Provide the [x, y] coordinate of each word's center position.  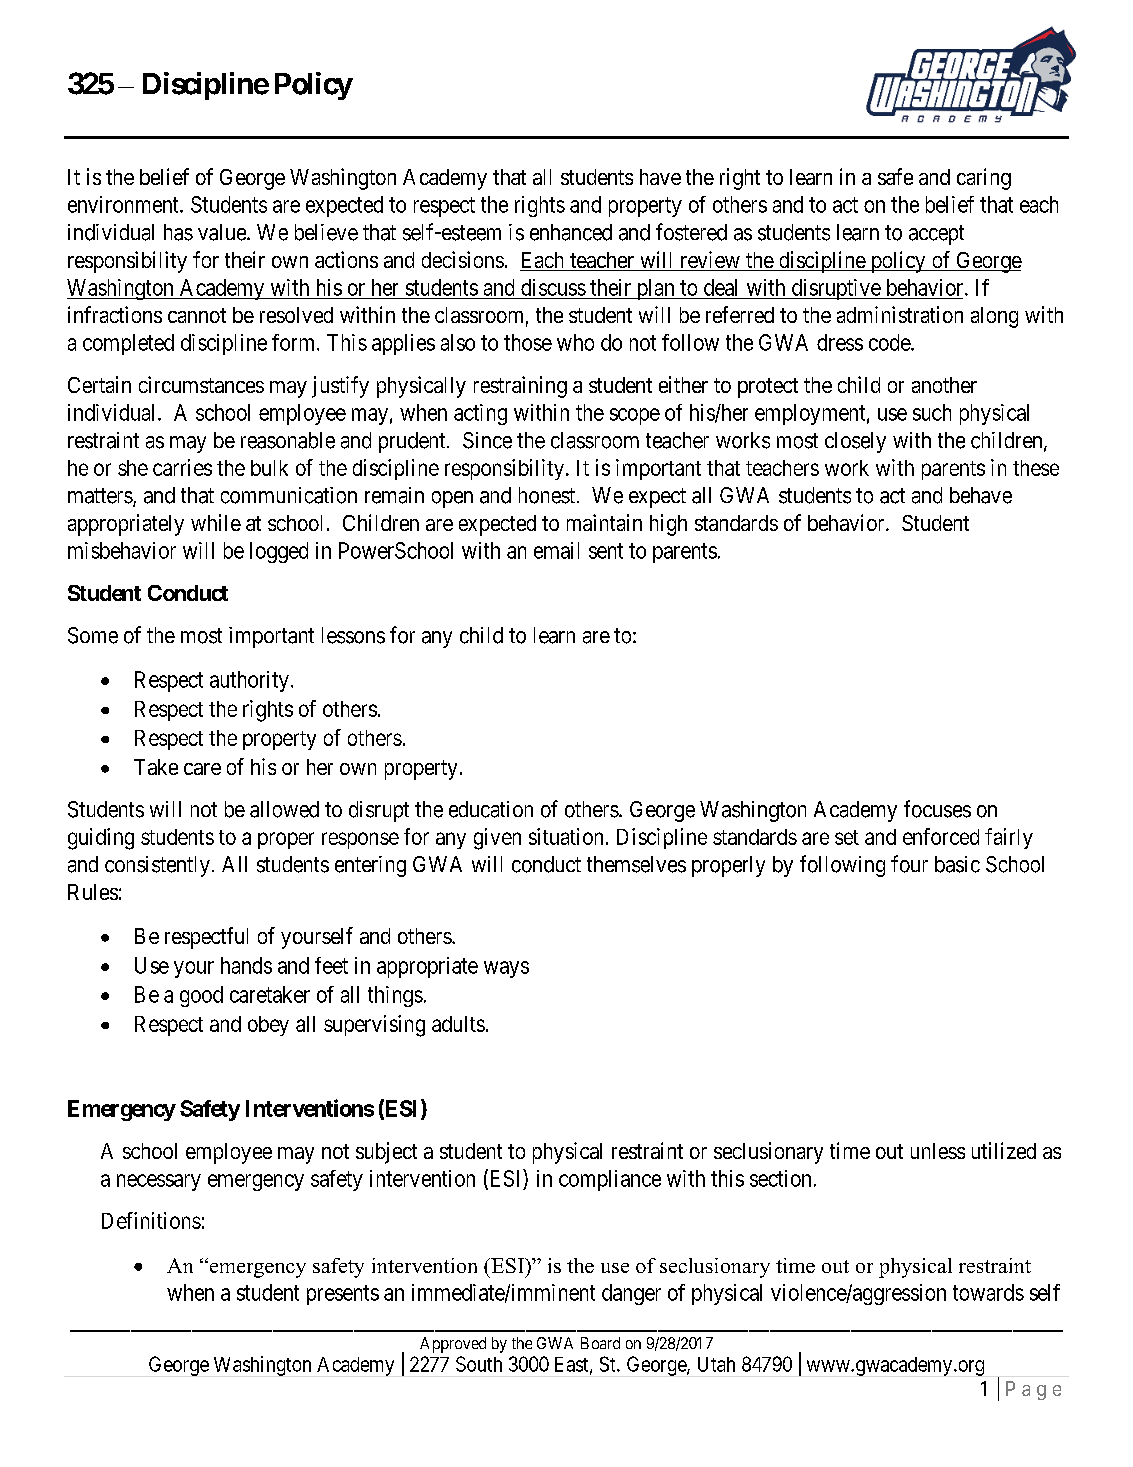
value [223, 232]
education [491, 809]
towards [988, 1292]
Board [600, 1343]
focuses [937, 809]
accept [936, 235]
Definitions [151, 1220]
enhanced [571, 232]
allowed [284, 809]
